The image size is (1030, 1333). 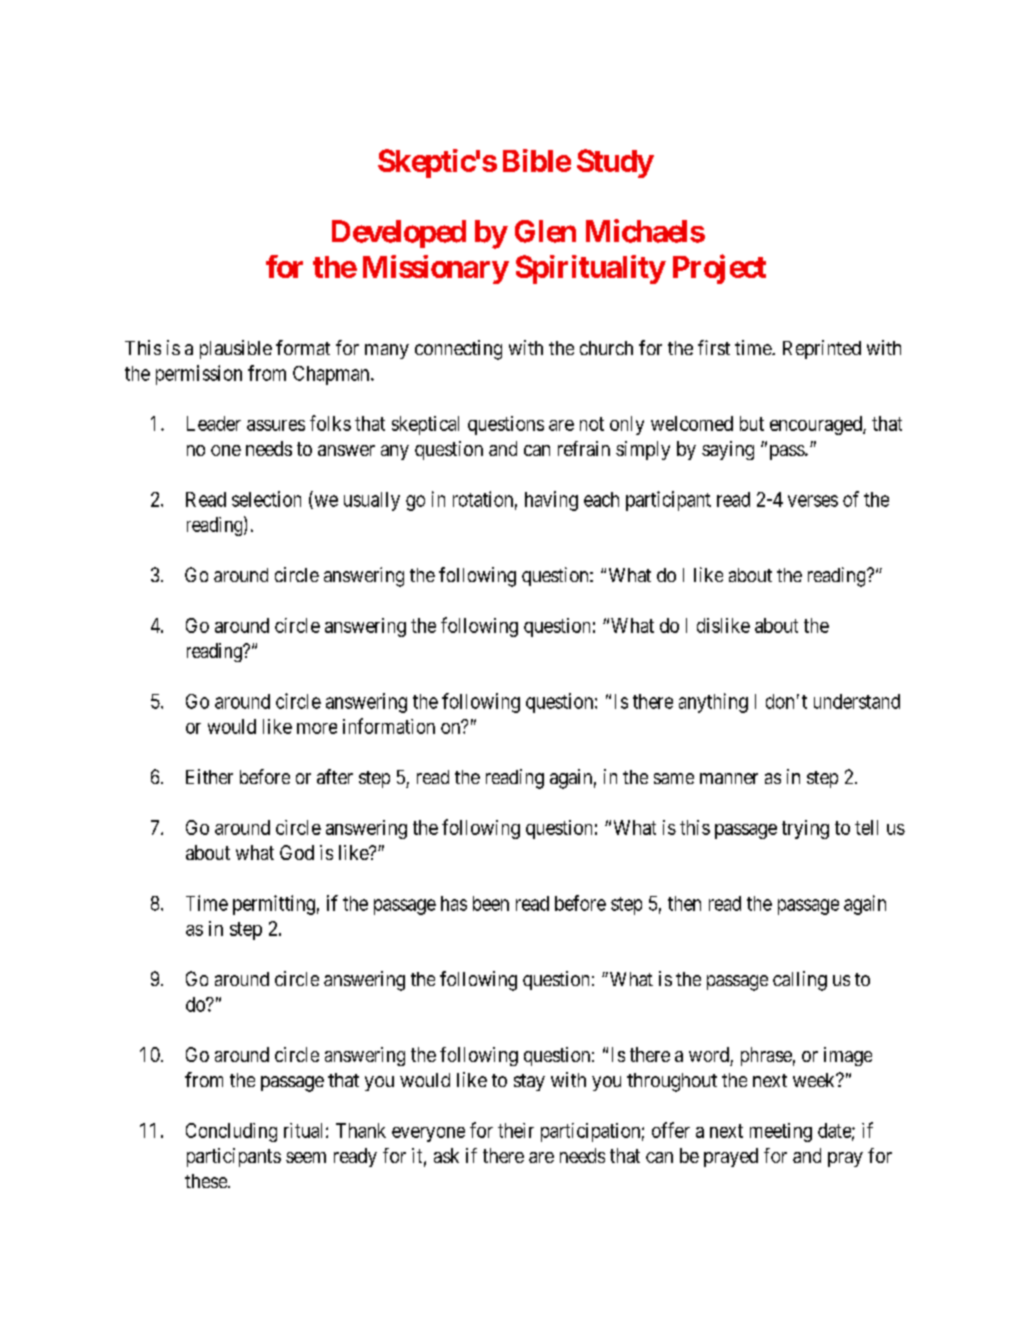 What do you see at coordinates (274, 905) in the document?
I see `permitting` at bounding box center [274, 905].
